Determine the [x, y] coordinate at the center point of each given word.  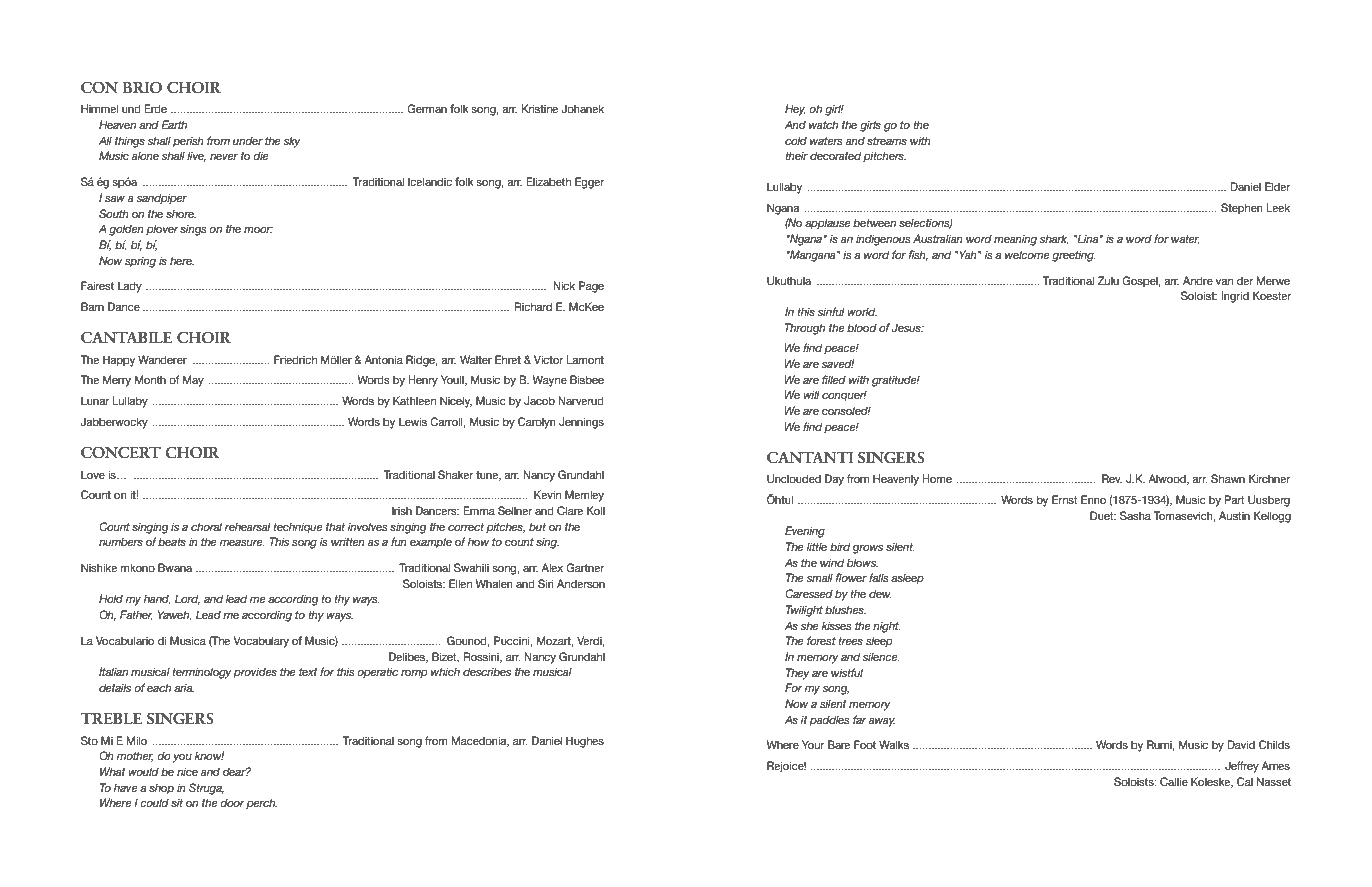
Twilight [804, 611]
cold [796, 140]
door [232, 802]
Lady [130, 287]
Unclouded [794, 479]
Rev [1112, 478]
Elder [1277, 186]
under [248, 140]
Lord [187, 599]
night [887, 627]
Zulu [1108, 280]
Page [591, 287]
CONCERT [121, 453]
